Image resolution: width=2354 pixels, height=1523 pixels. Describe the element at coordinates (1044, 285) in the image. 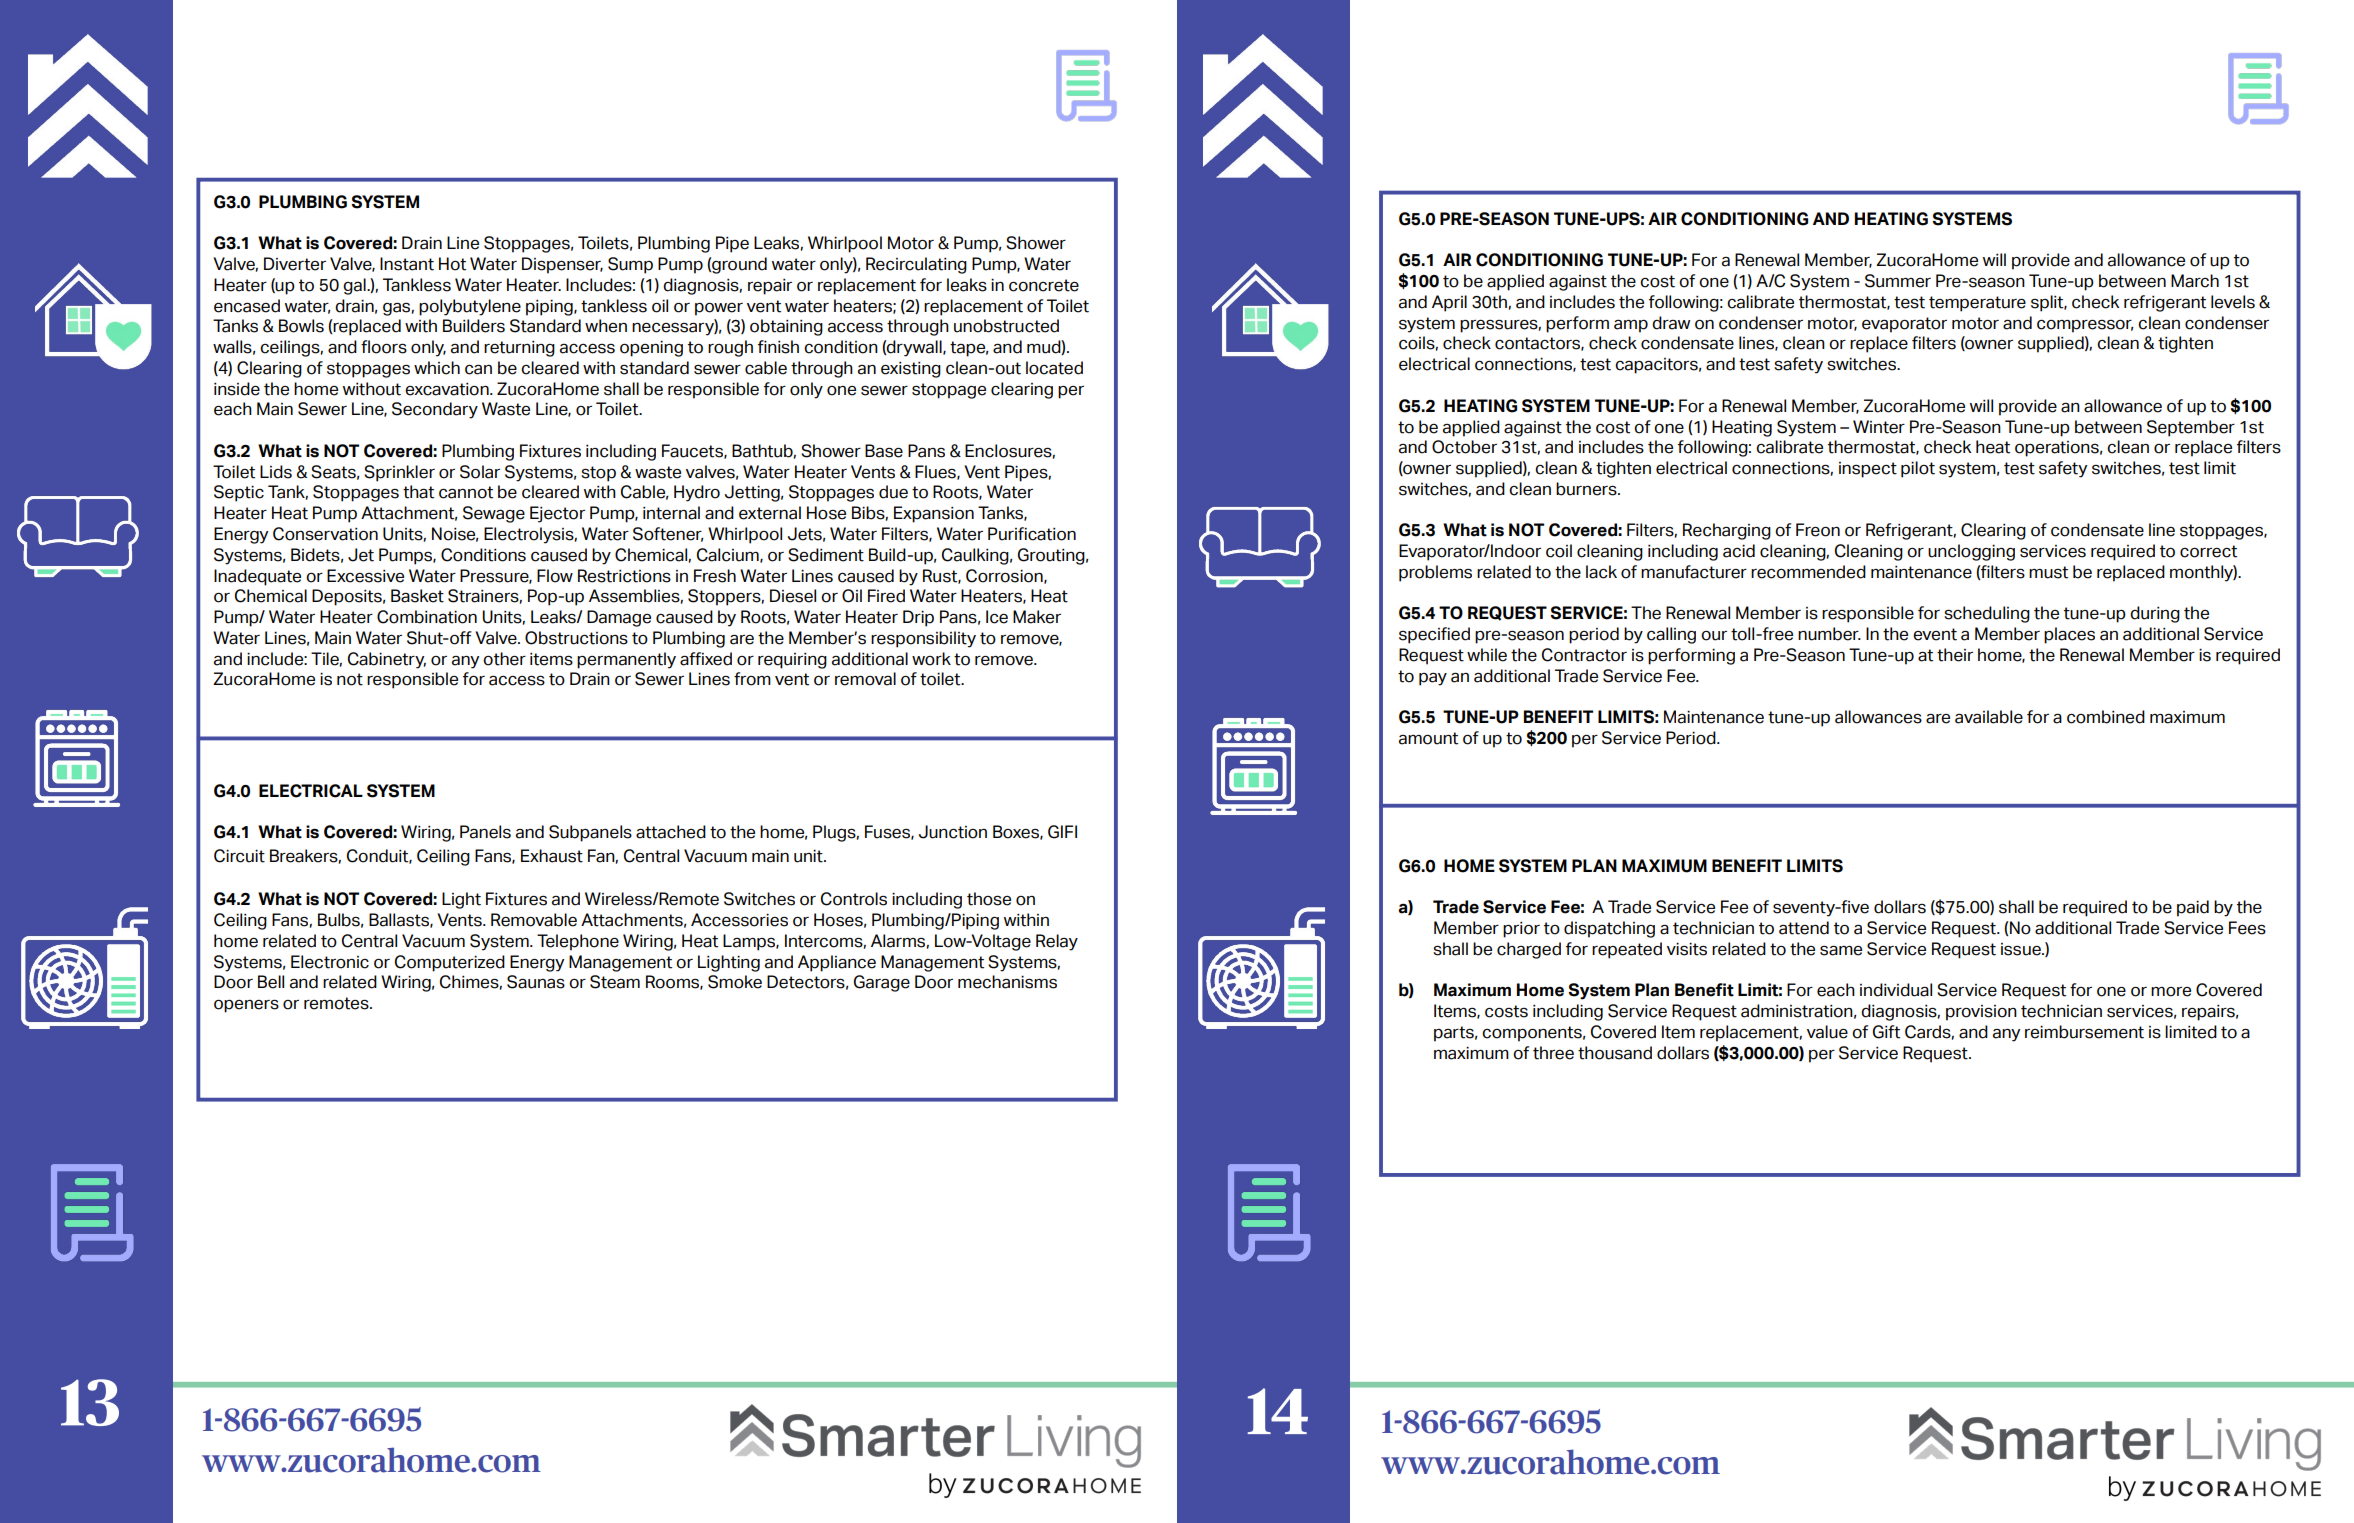

I see `concrete` at that location.
